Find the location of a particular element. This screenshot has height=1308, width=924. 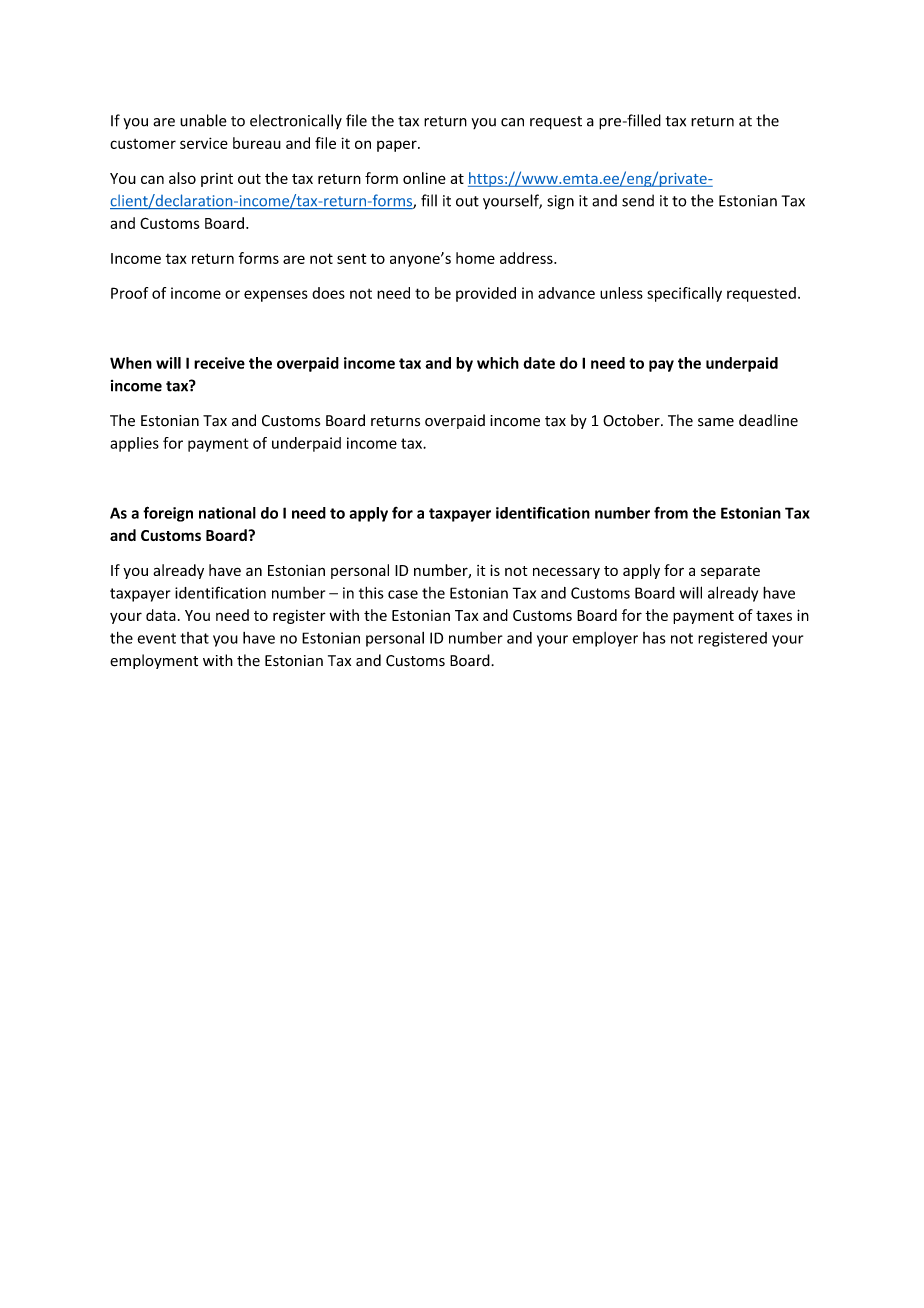

has is located at coordinates (654, 638).
